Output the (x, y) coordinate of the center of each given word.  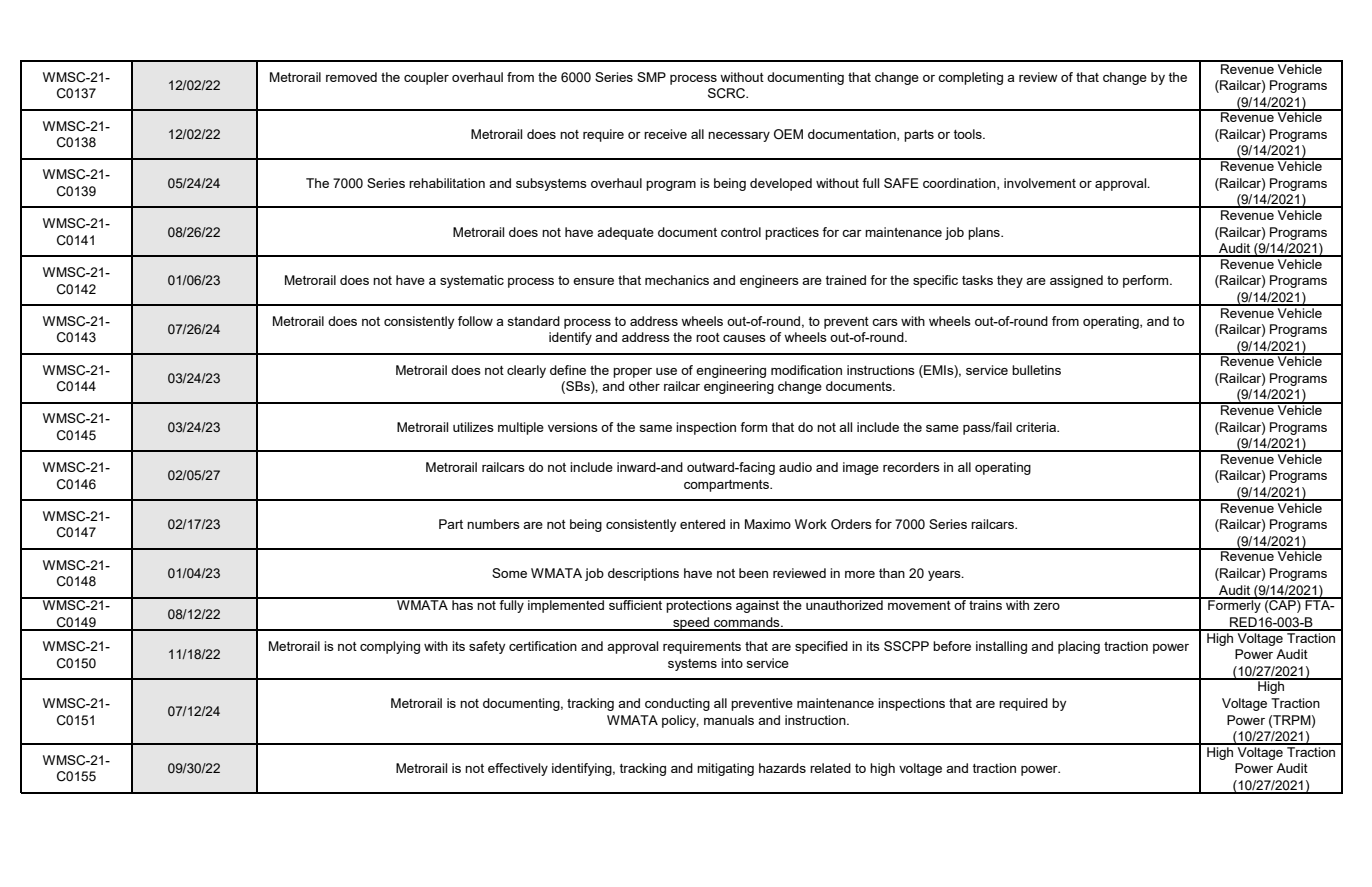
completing (970, 78)
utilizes (473, 427)
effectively (518, 769)
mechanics (677, 280)
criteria (1037, 427)
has (462, 604)
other (644, 386)
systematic (472, 281)
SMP (651, 77)
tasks (977, 280)
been (753, 573)
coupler (426, 78)
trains (985, 604)
